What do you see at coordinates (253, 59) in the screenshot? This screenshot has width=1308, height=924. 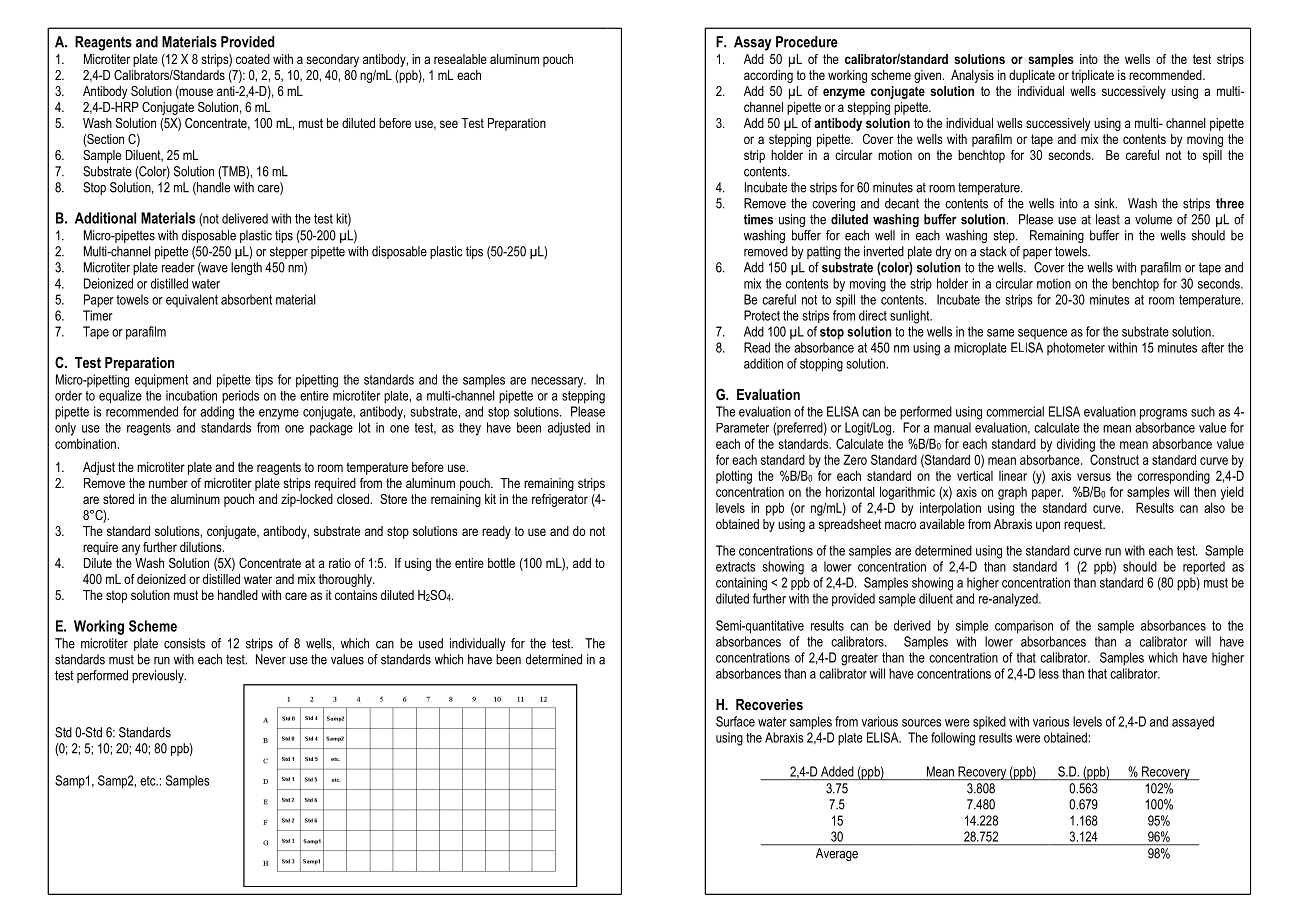 I see `coated` at bounding box center [253, 59].
